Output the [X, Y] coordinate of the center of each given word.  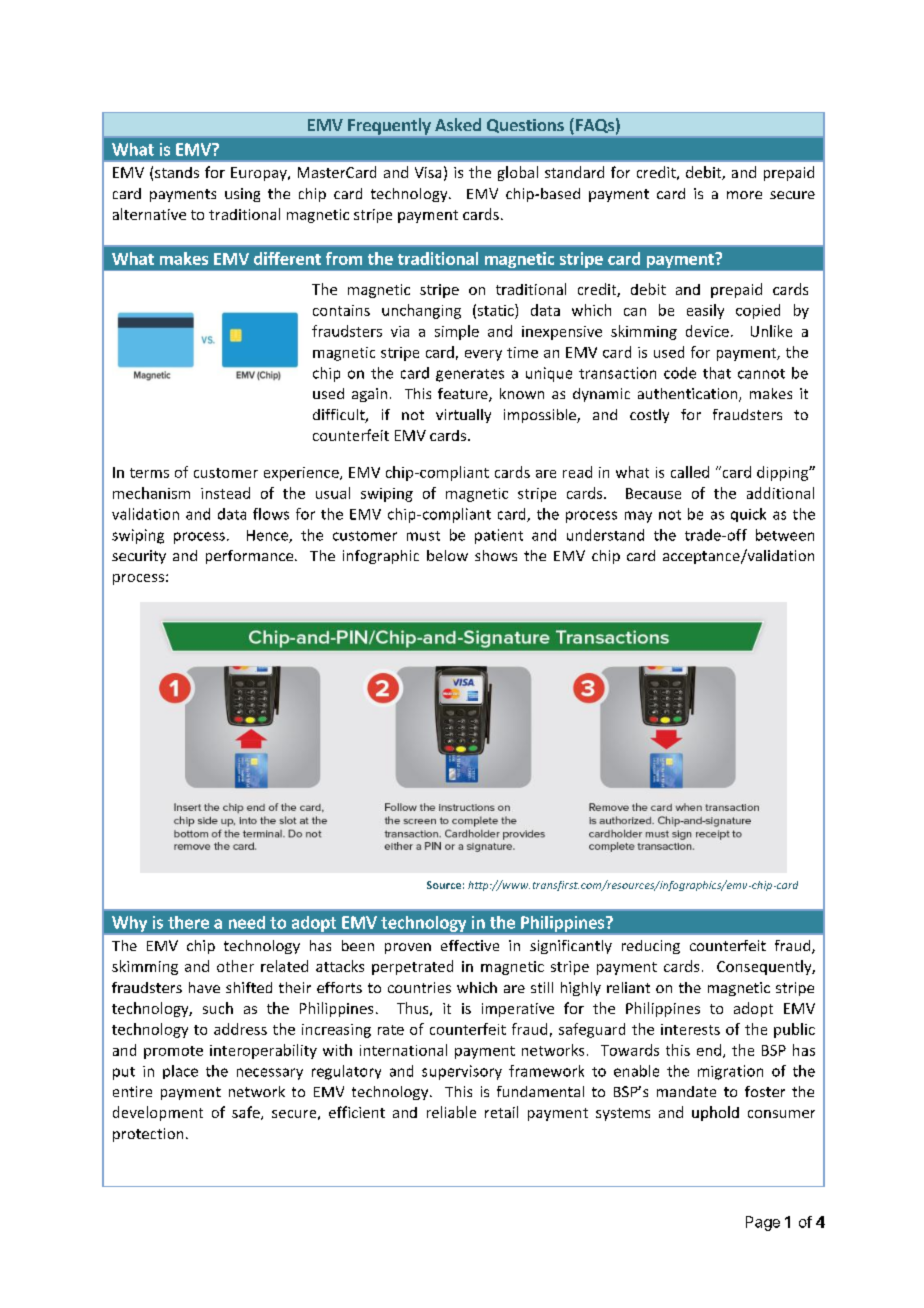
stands [177, 172]
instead [225, 493]
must [423, 536]
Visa [428, 172]
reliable [451, 1112]
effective [470, 945]
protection [148, 1135]
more [744, 195]
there [188, 922]
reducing [651, 947]
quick [748, 515]
